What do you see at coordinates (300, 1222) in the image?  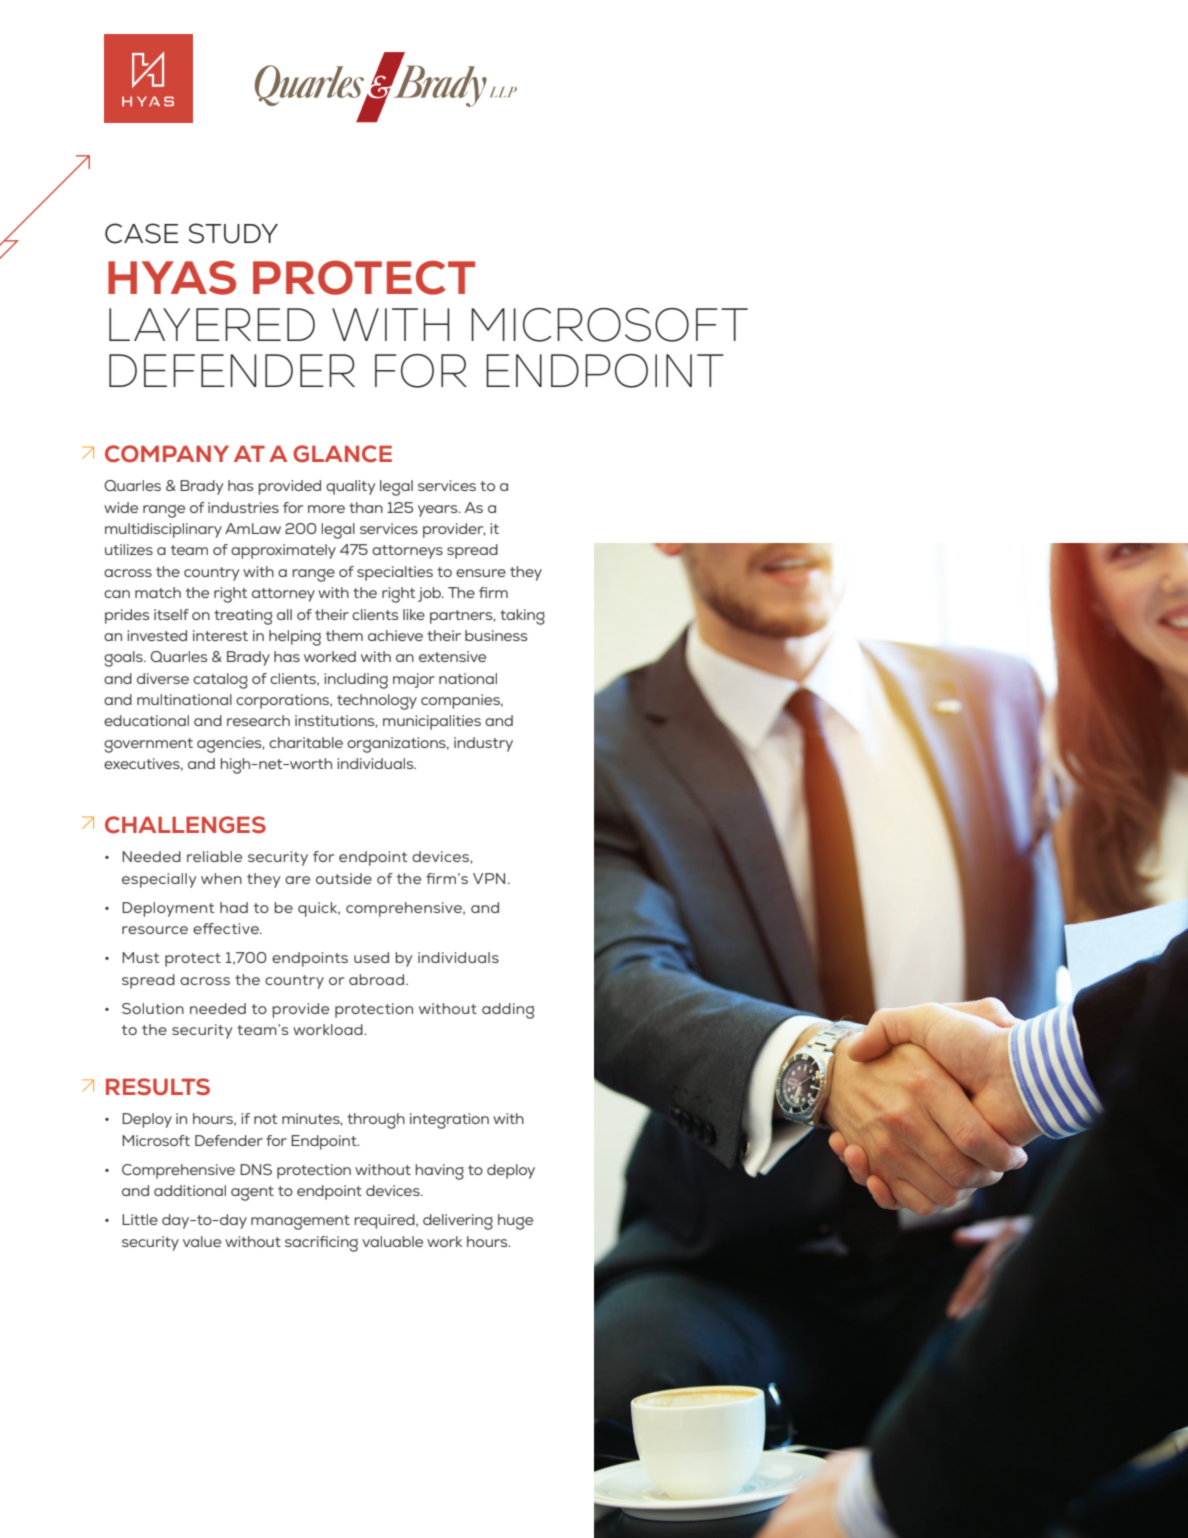 I see `management` at bounding box center [300, 1222].
